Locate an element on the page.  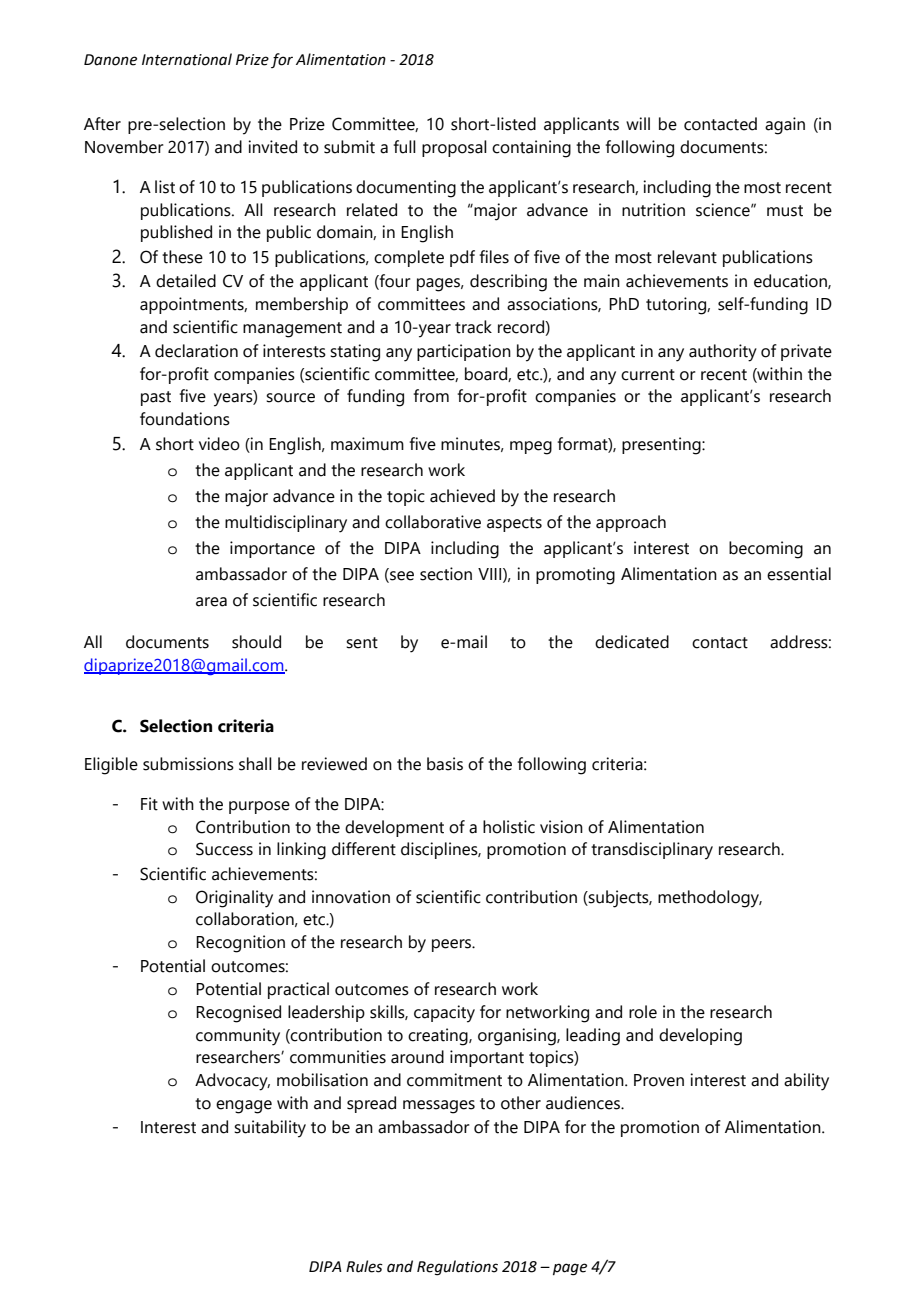
should is located at coordinates (256, 642).
